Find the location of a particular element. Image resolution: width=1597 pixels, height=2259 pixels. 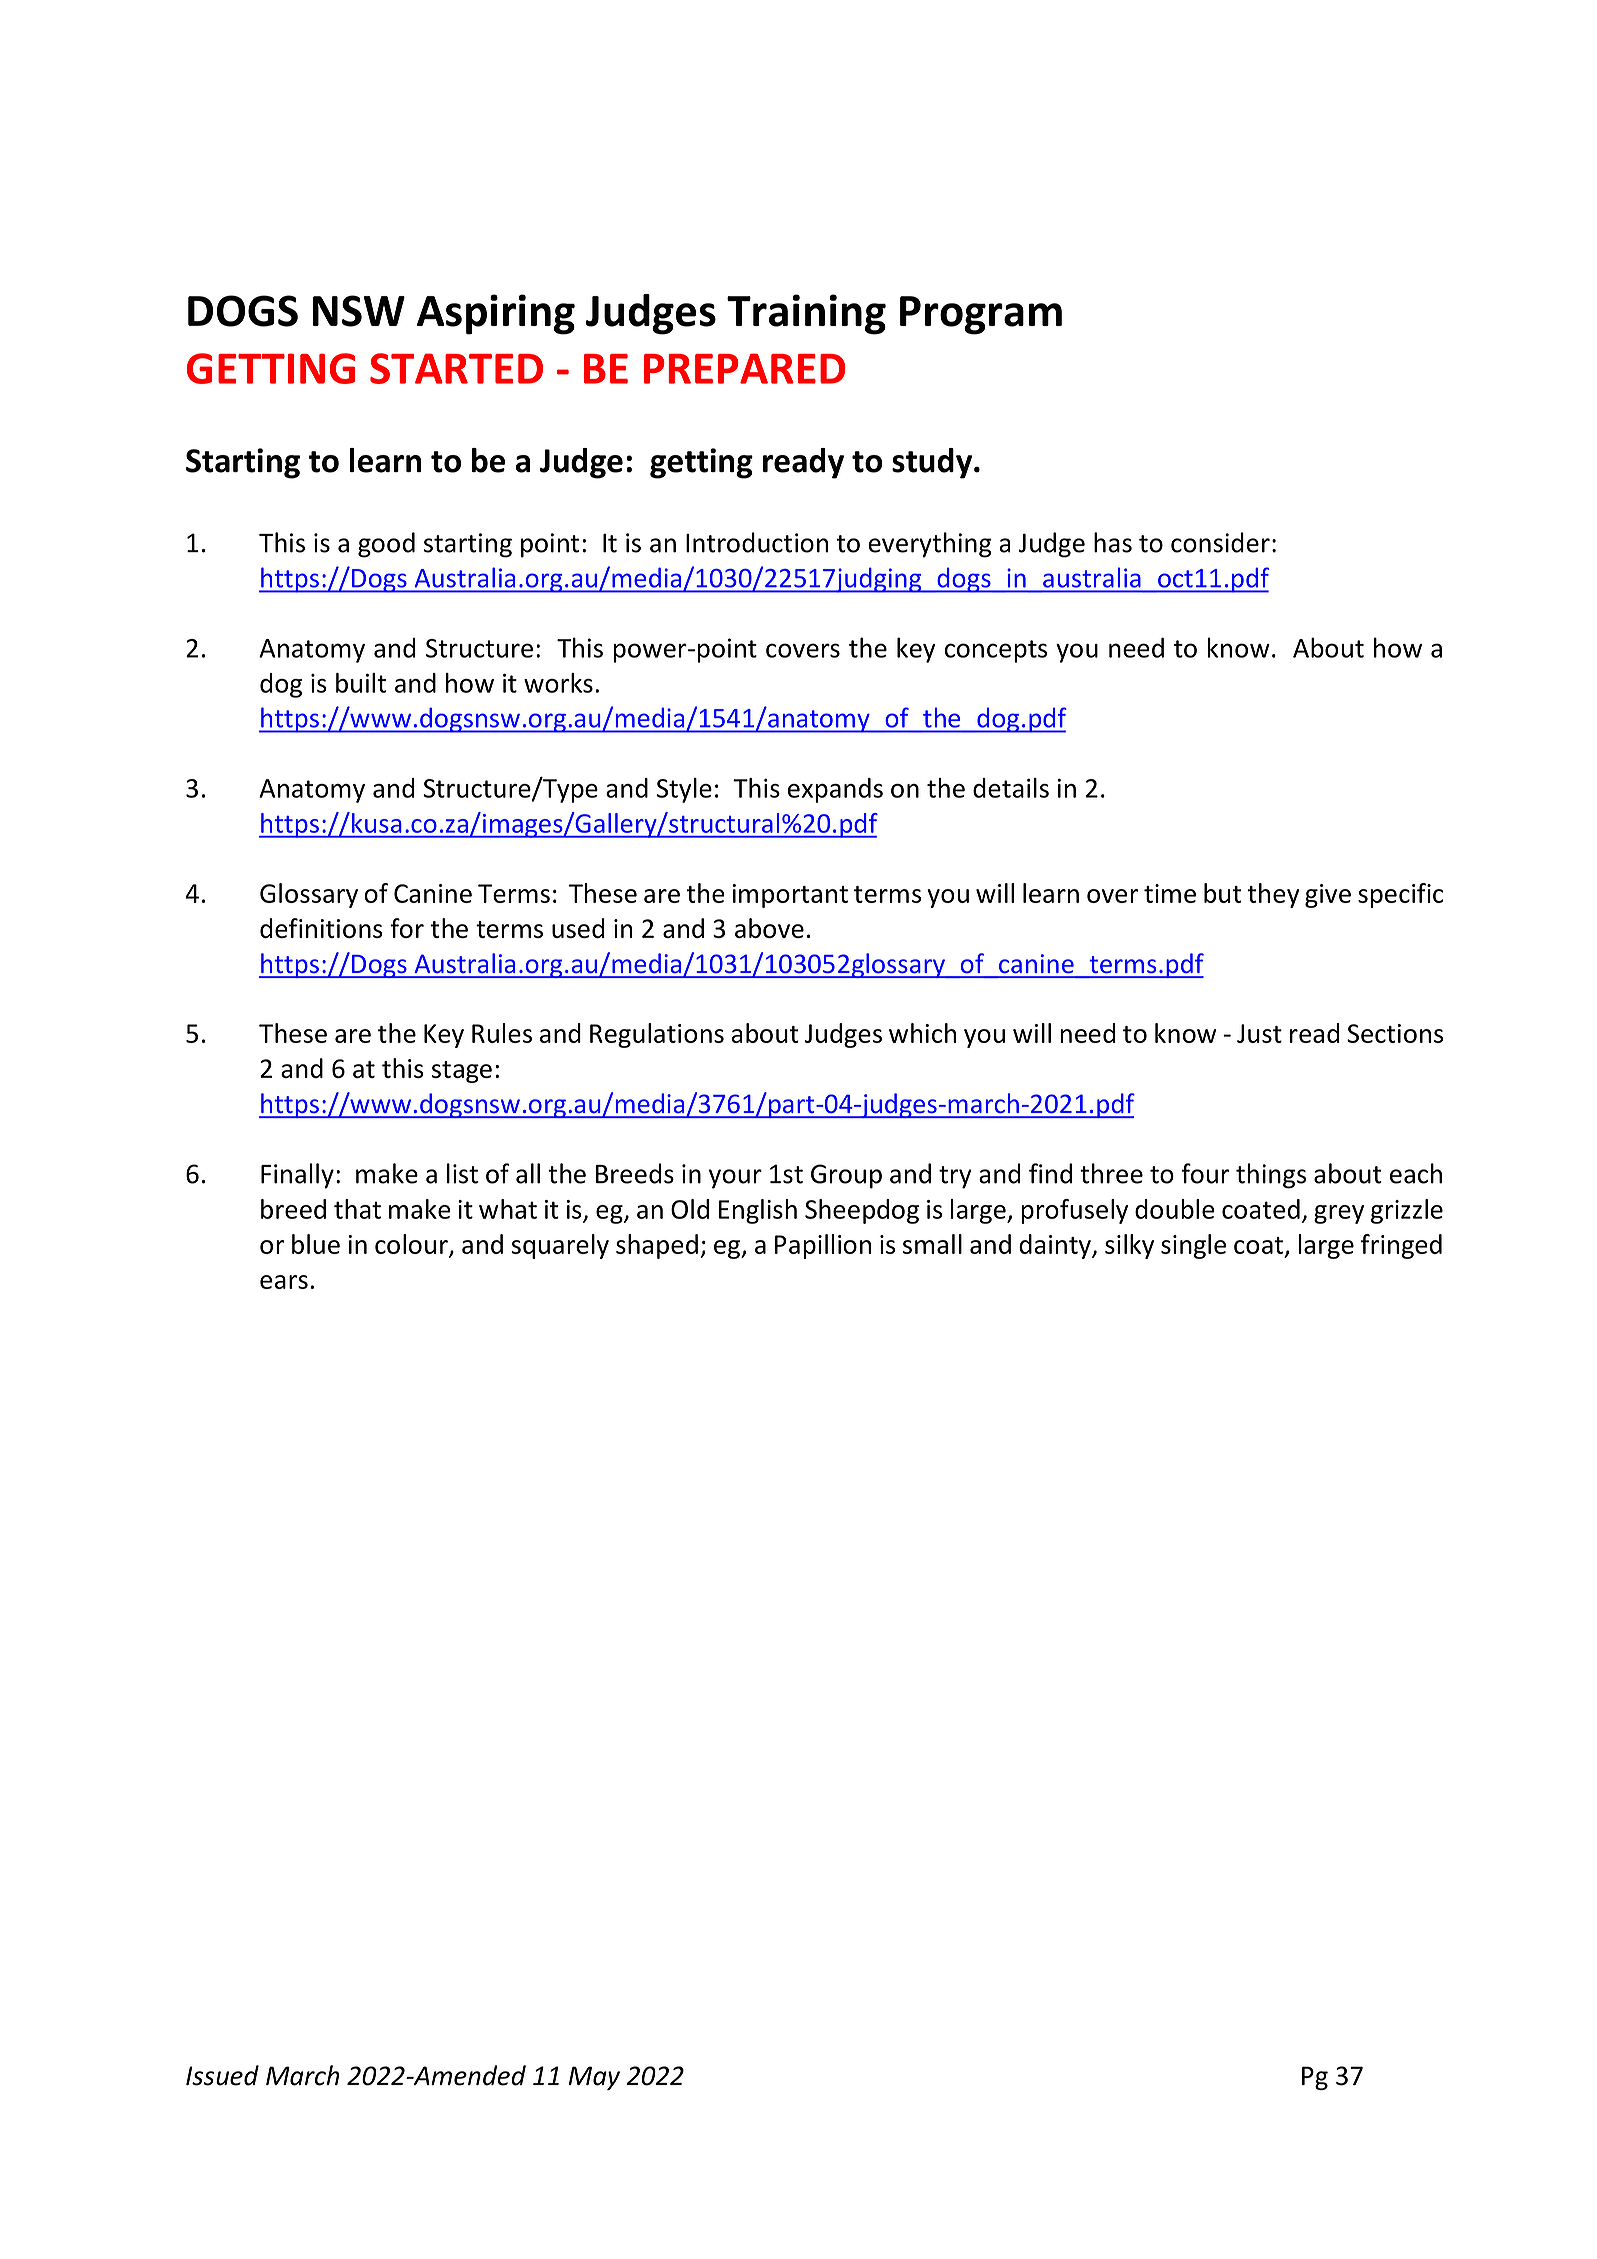

expands is located at coordinates (835, 790).
